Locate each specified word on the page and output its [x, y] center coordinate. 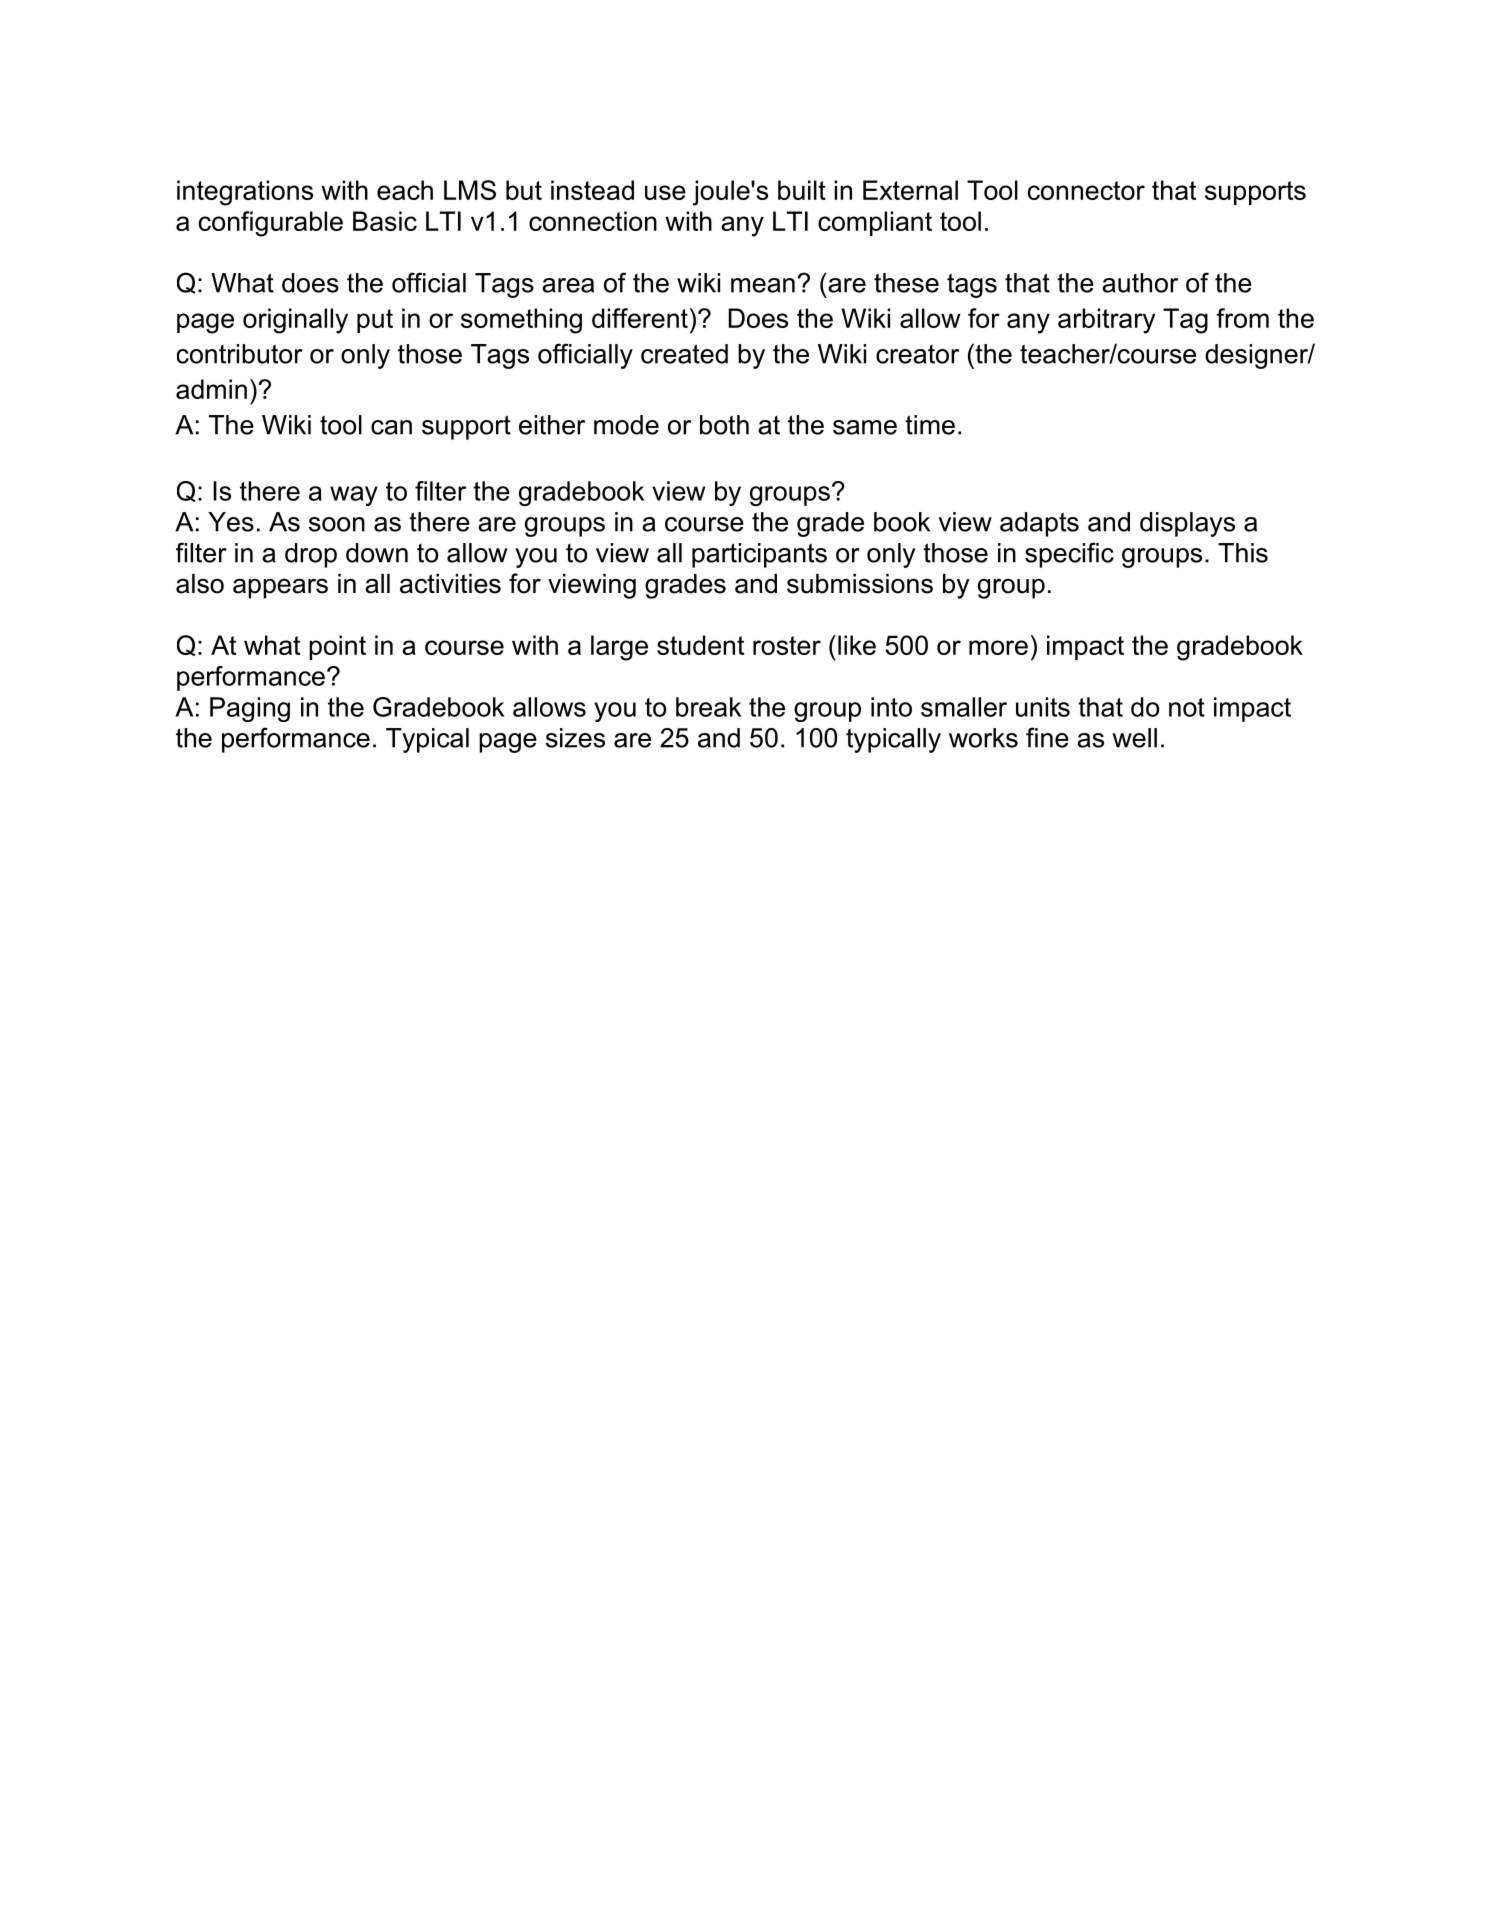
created [684, 354]
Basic [385, 221]
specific [1069, 555]
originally [295, 321]
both [724, 425]
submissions [860, 584]
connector [1086, 190]
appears [280, 588]
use [665, 192]
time [930, 425]
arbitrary [1106, 321]
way [354, 496]
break [708, 707]
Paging [250, 709]
